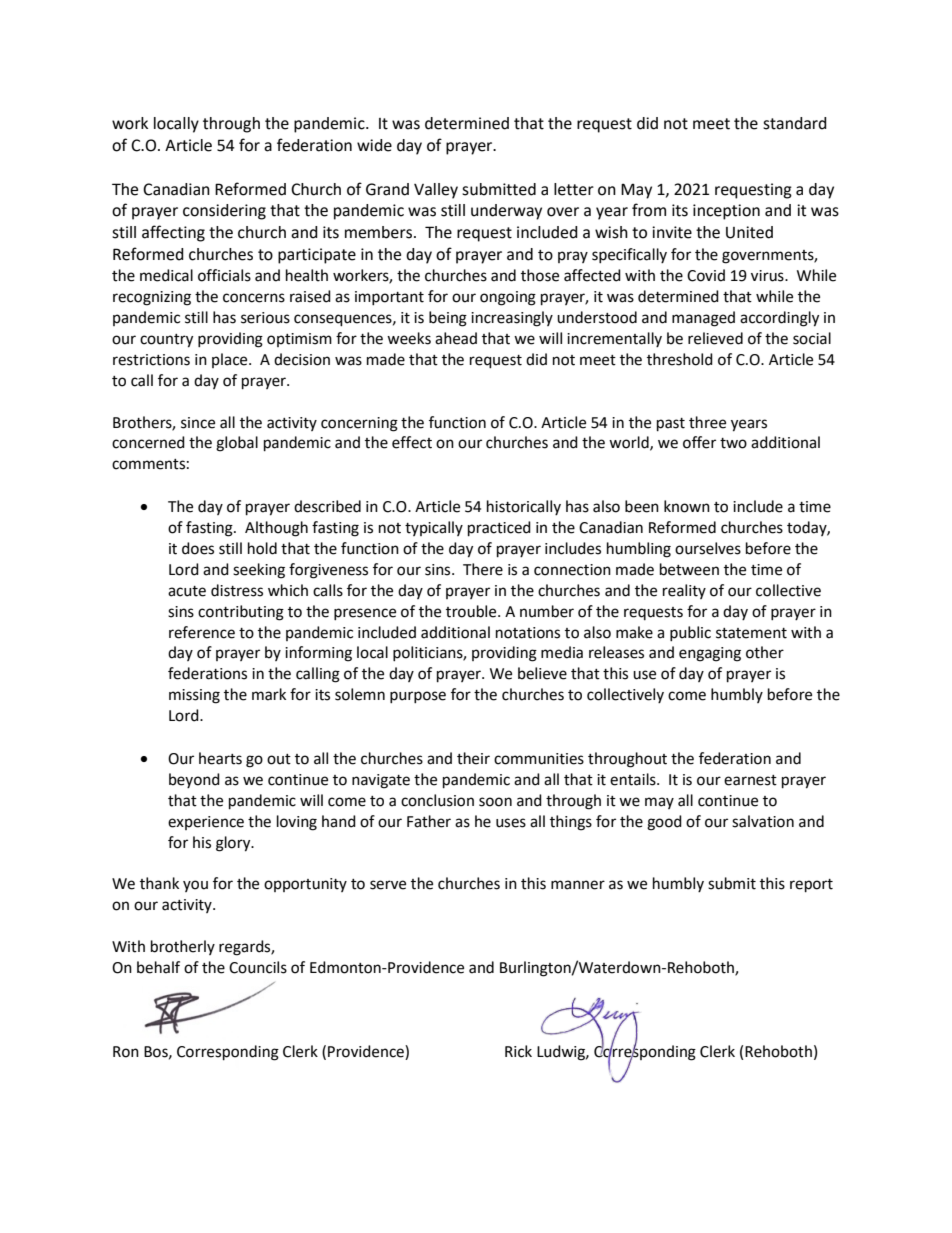  What do you see at coordinates (684, 591) in the document?
I see `reality` at bounding box center [684, 591].
